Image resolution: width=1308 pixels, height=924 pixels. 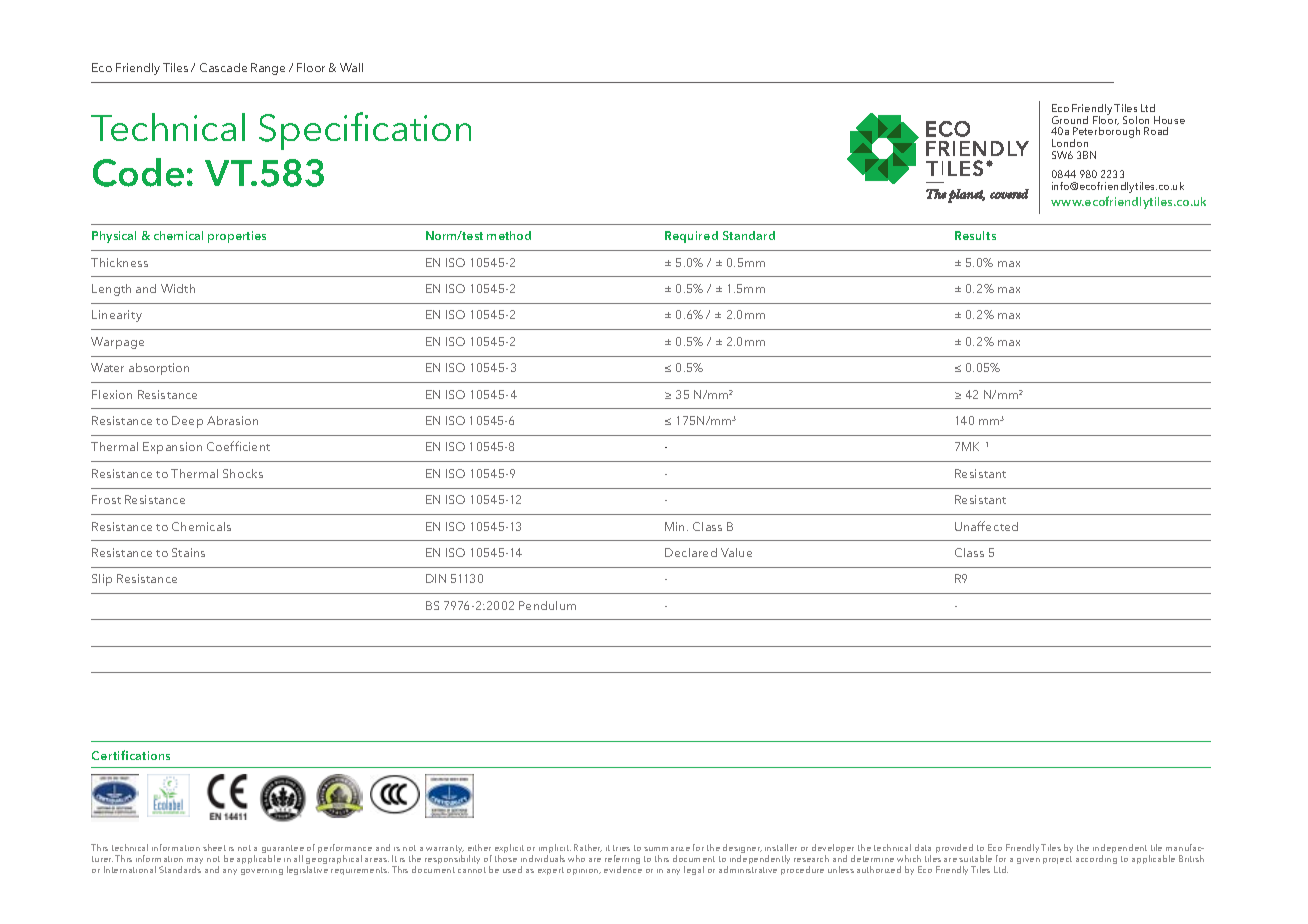 What do you see at coordinates (621, 848) in the screenshot?
I see `tries` at bounding box center [621, 848].
